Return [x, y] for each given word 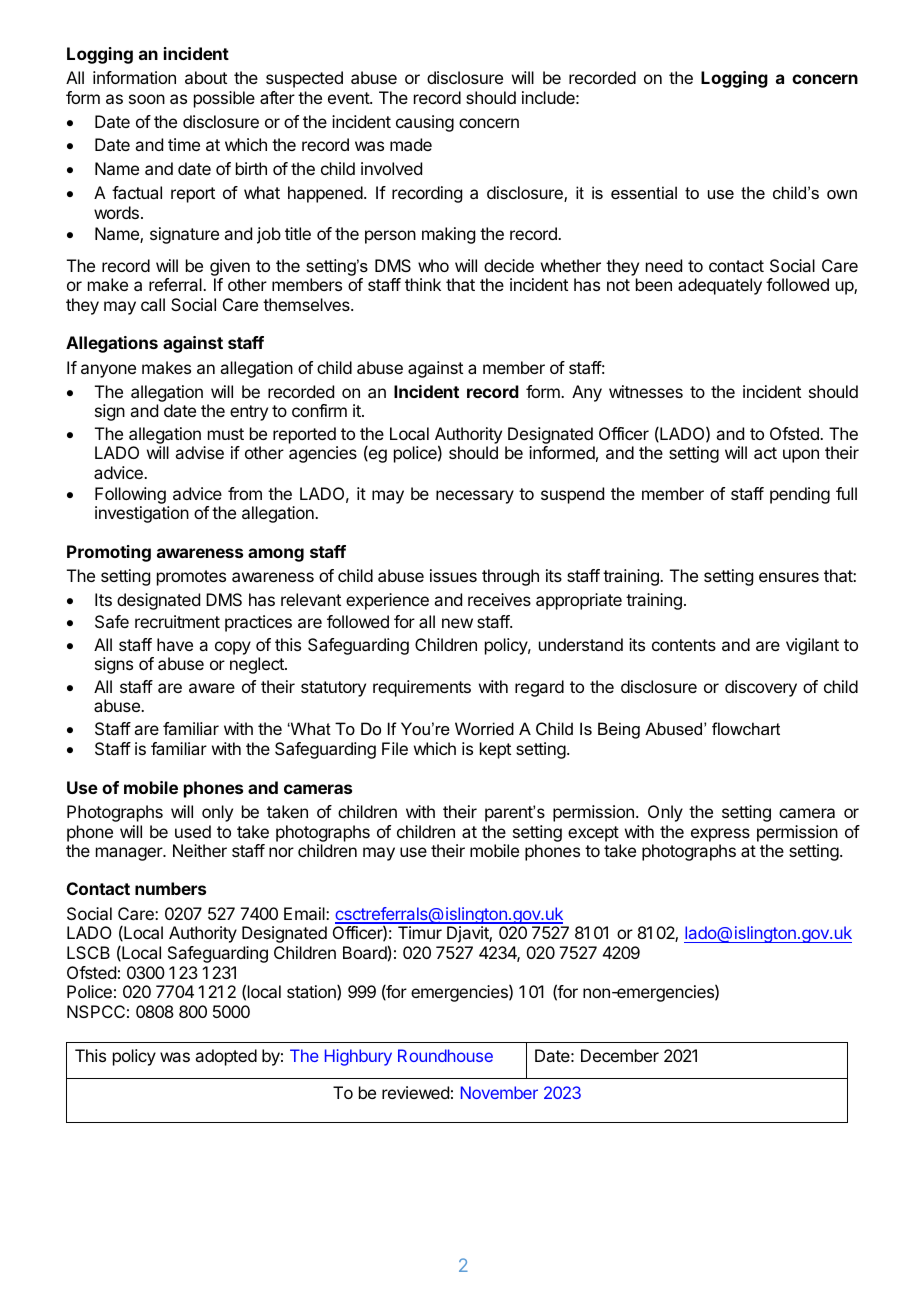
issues [453, 575]
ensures [789, 577]
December [620, 1055]
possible [224, 99]
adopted [226, 1057]
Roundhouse [445, 1055]
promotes [191, 578]
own [842, 194]
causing [425, 123]
